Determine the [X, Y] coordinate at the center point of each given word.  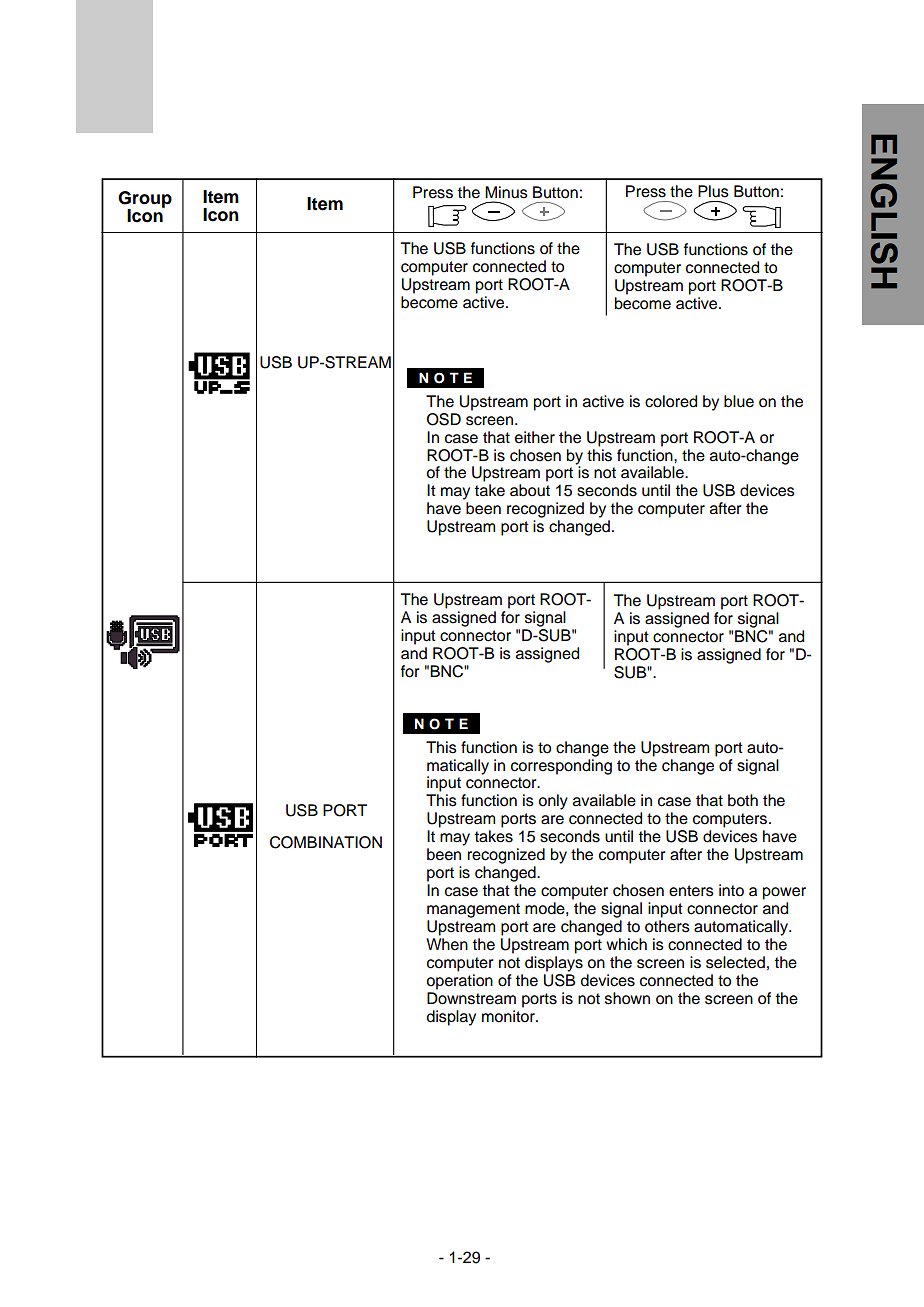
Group [145, 200]
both [743, 800]
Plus [713, 191]
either [535, 437]
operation [459, 982]
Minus [506, 192]
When [447, 944]
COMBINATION [326, 842]
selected [735, 962]
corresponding [561, 765]
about [530, 490]
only [553, 802]
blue [739, 401]
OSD [444, 419]
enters [691, 891]
